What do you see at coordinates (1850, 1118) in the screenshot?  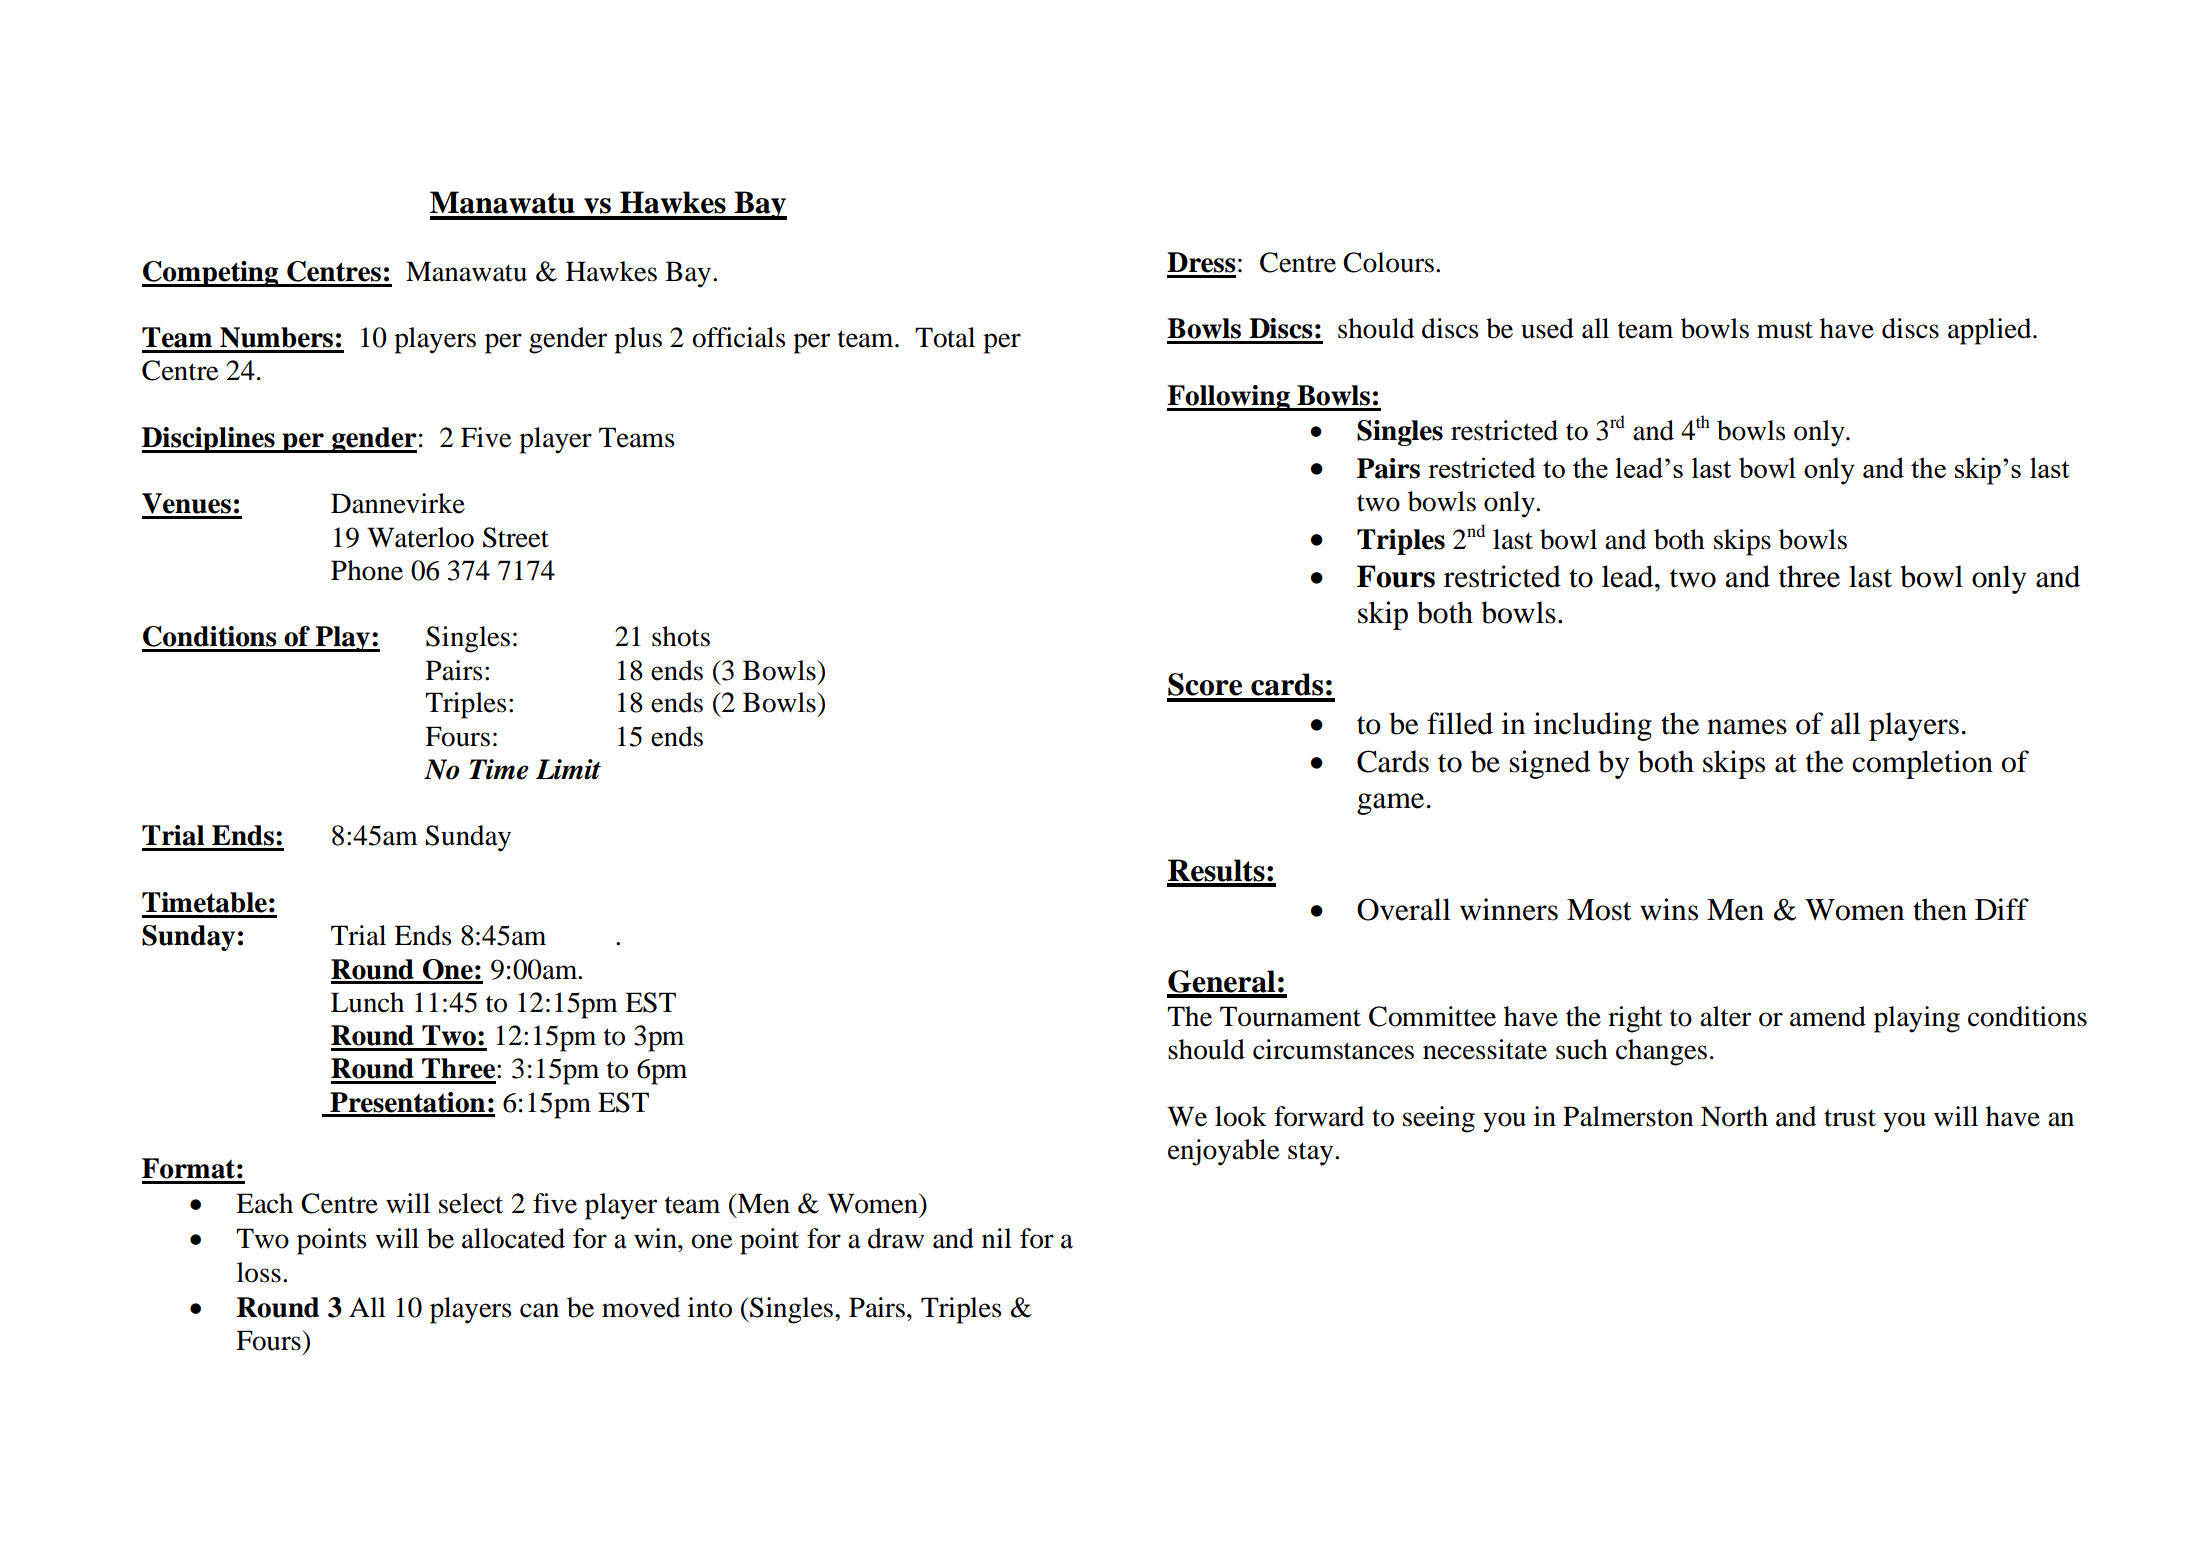 I see `trust` at bounding box center [1850, 1118].
